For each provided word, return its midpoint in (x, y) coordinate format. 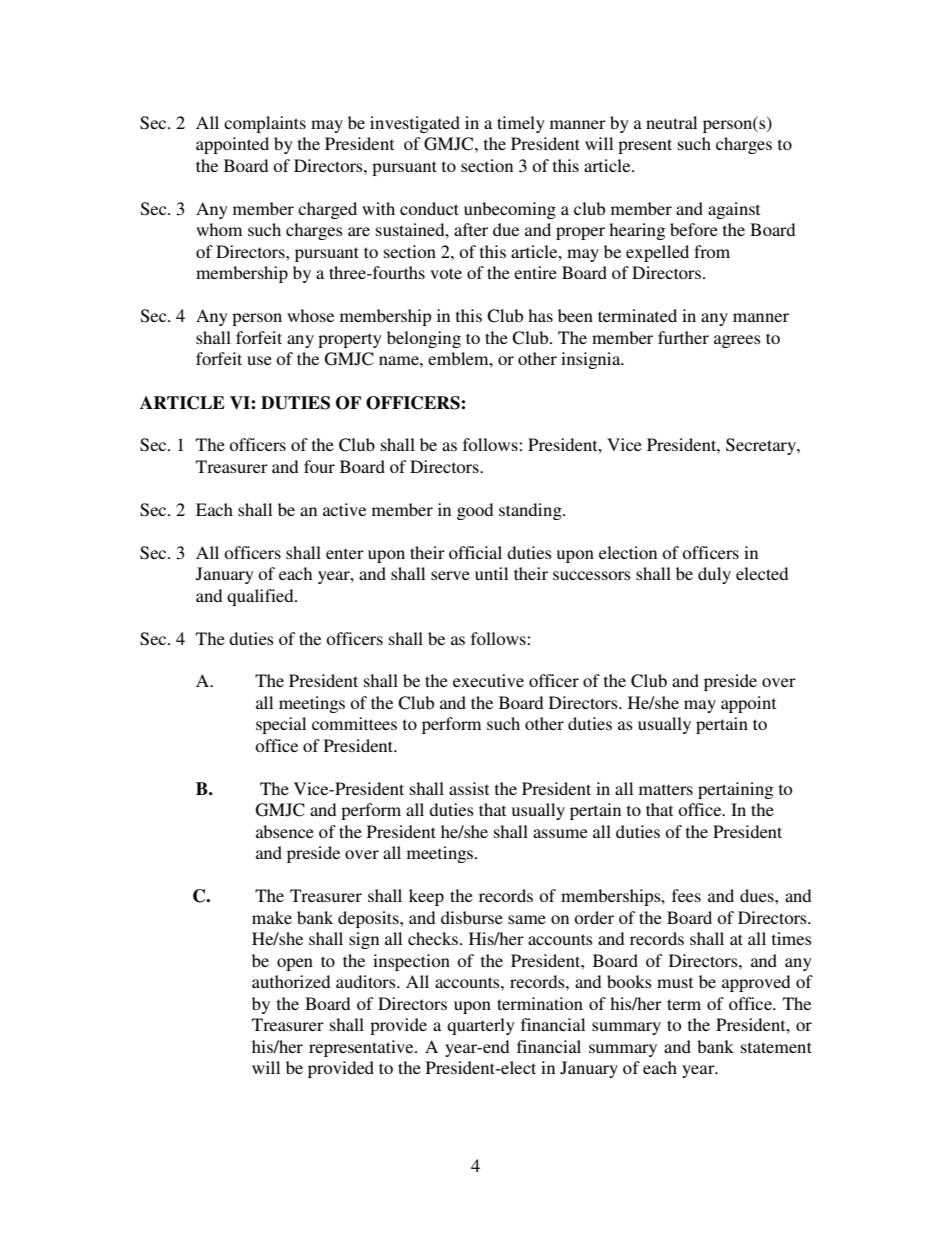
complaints (265, 124)
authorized (291, 981)
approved (756, 983)
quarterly (481, 1026)
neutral (671, 122)
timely (521, 124)
